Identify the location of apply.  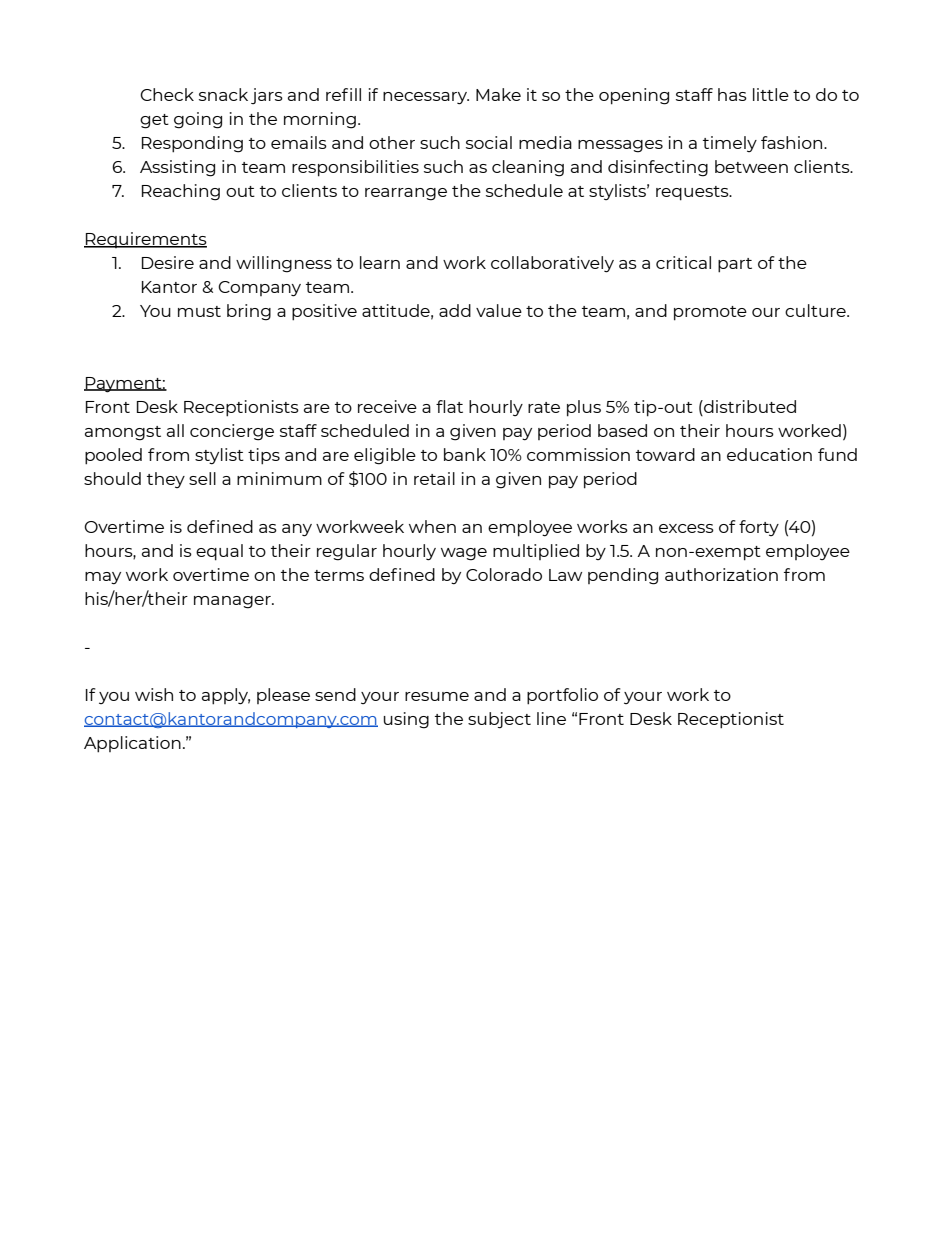
(226, 696).
